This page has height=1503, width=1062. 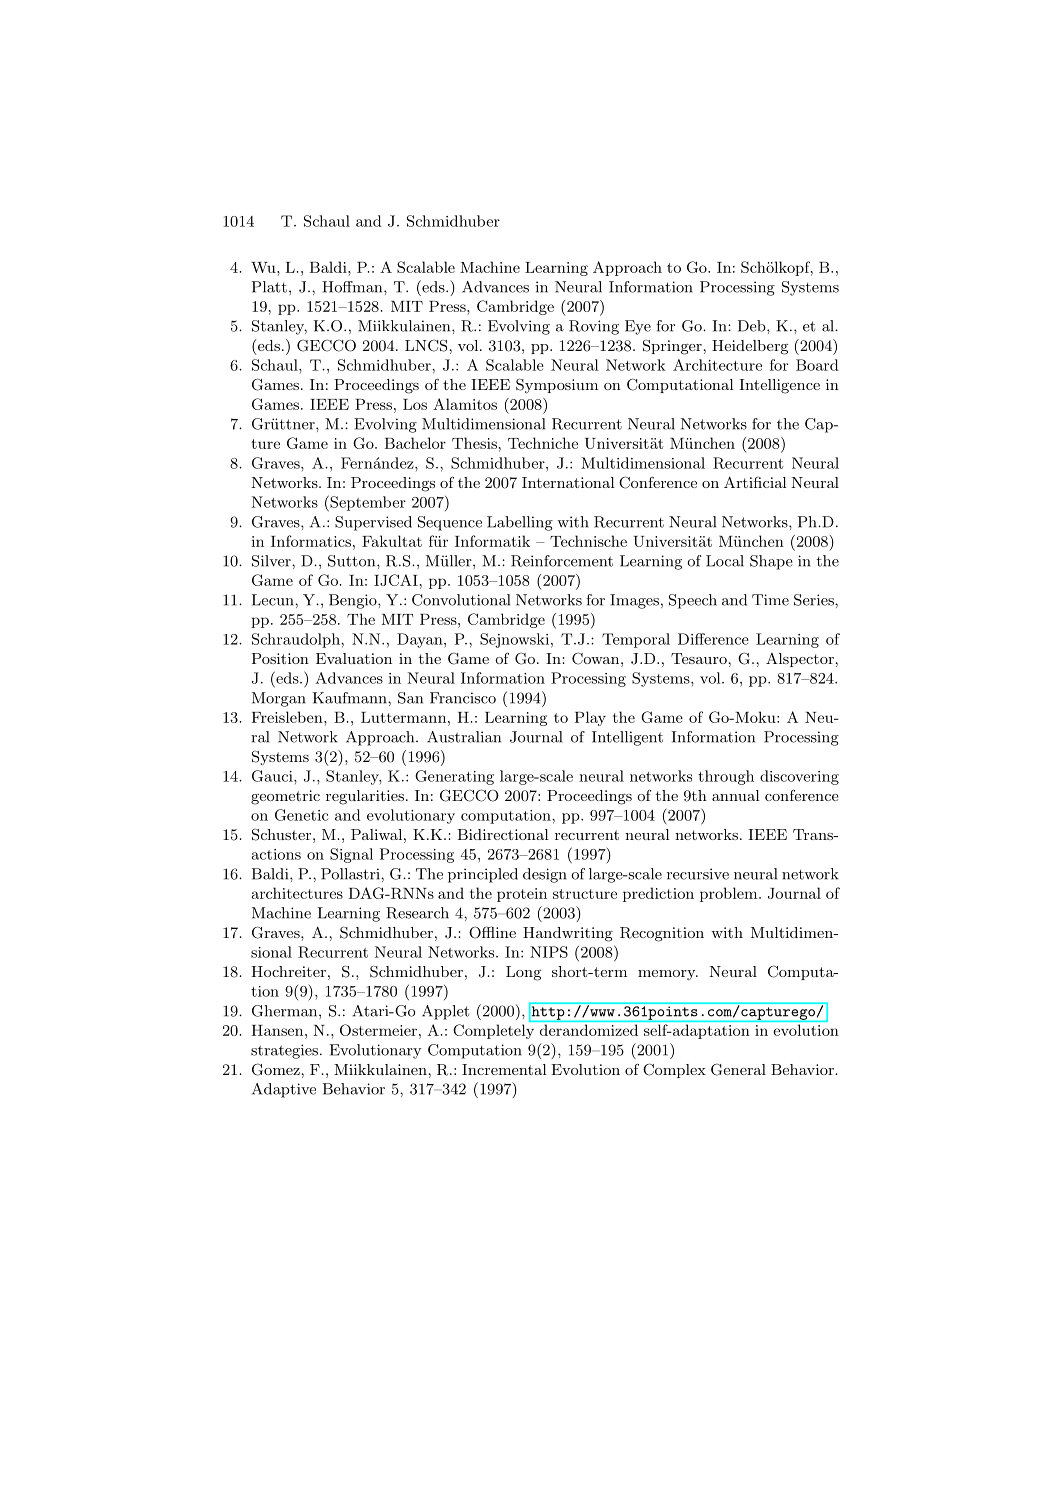 I want to click on Signal, so click(x=351, y=855).
